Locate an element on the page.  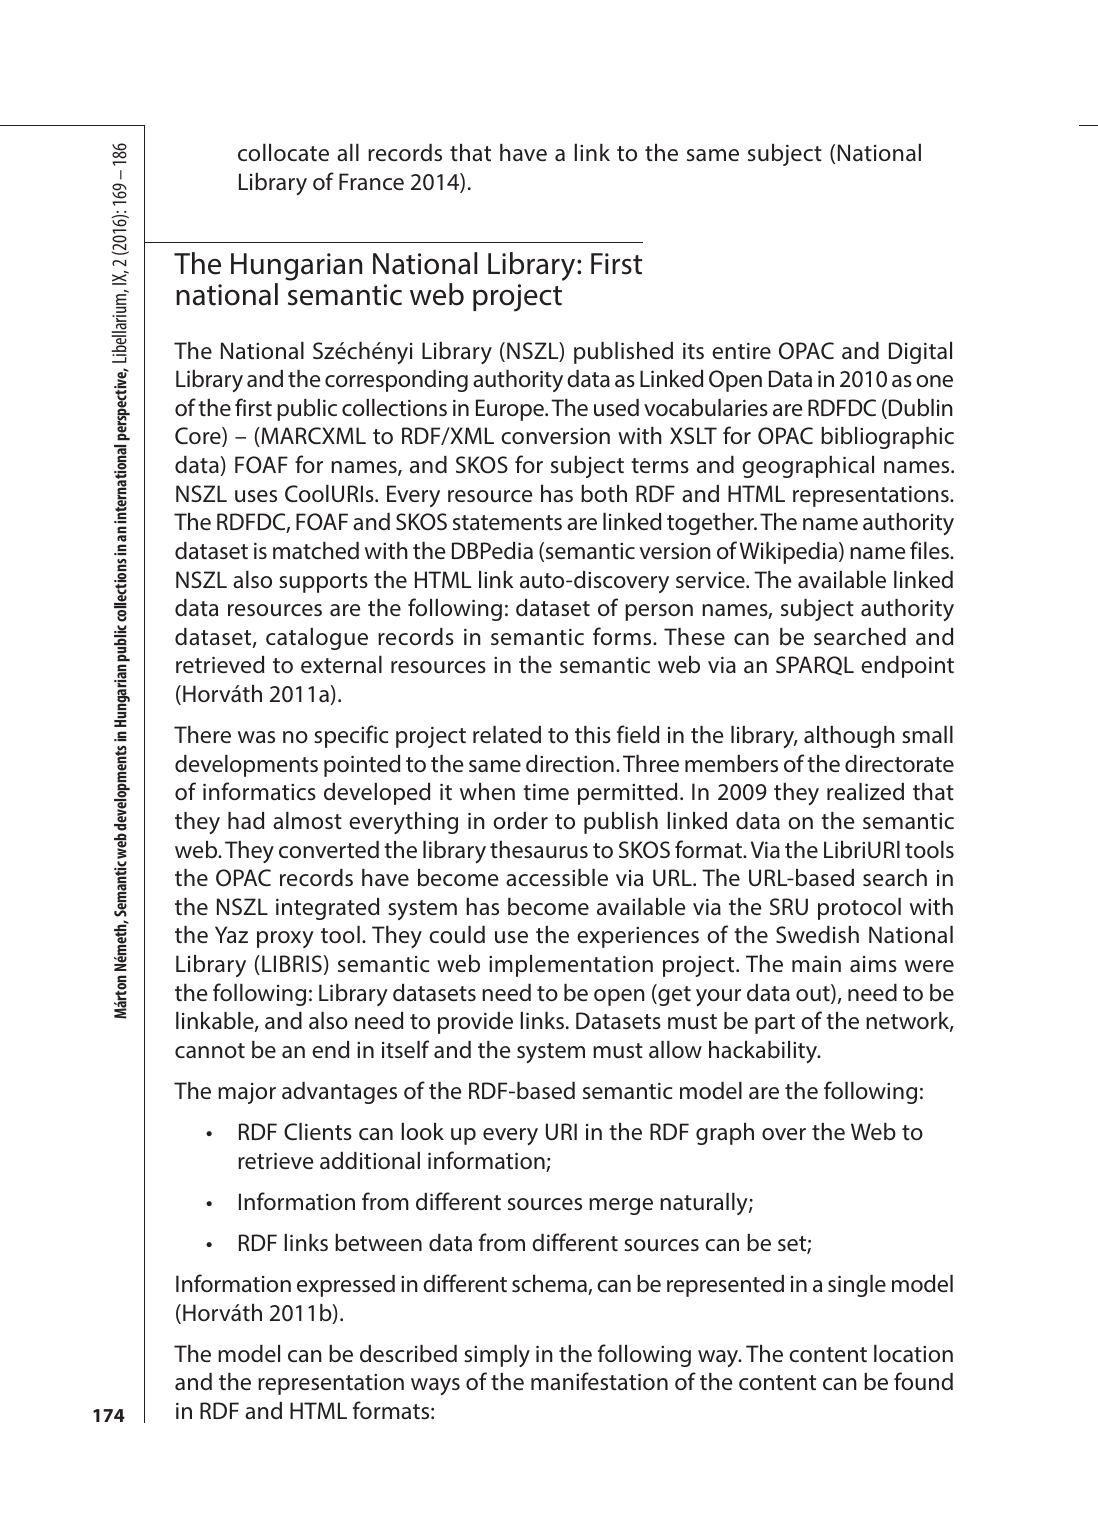
used is located at coordinates (616, 407).
